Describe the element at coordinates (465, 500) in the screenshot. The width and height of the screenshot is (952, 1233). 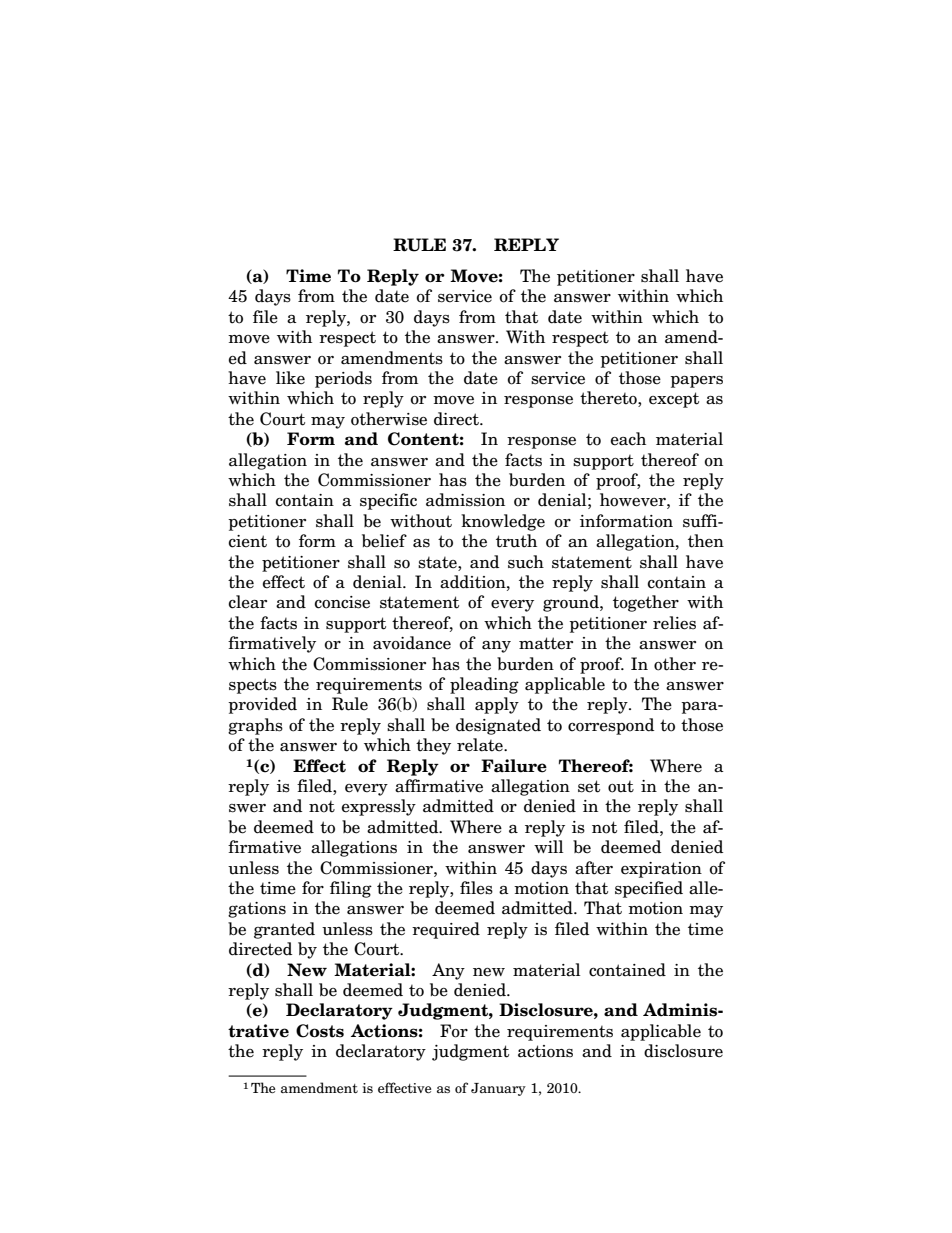
I see `admission` at that location.
